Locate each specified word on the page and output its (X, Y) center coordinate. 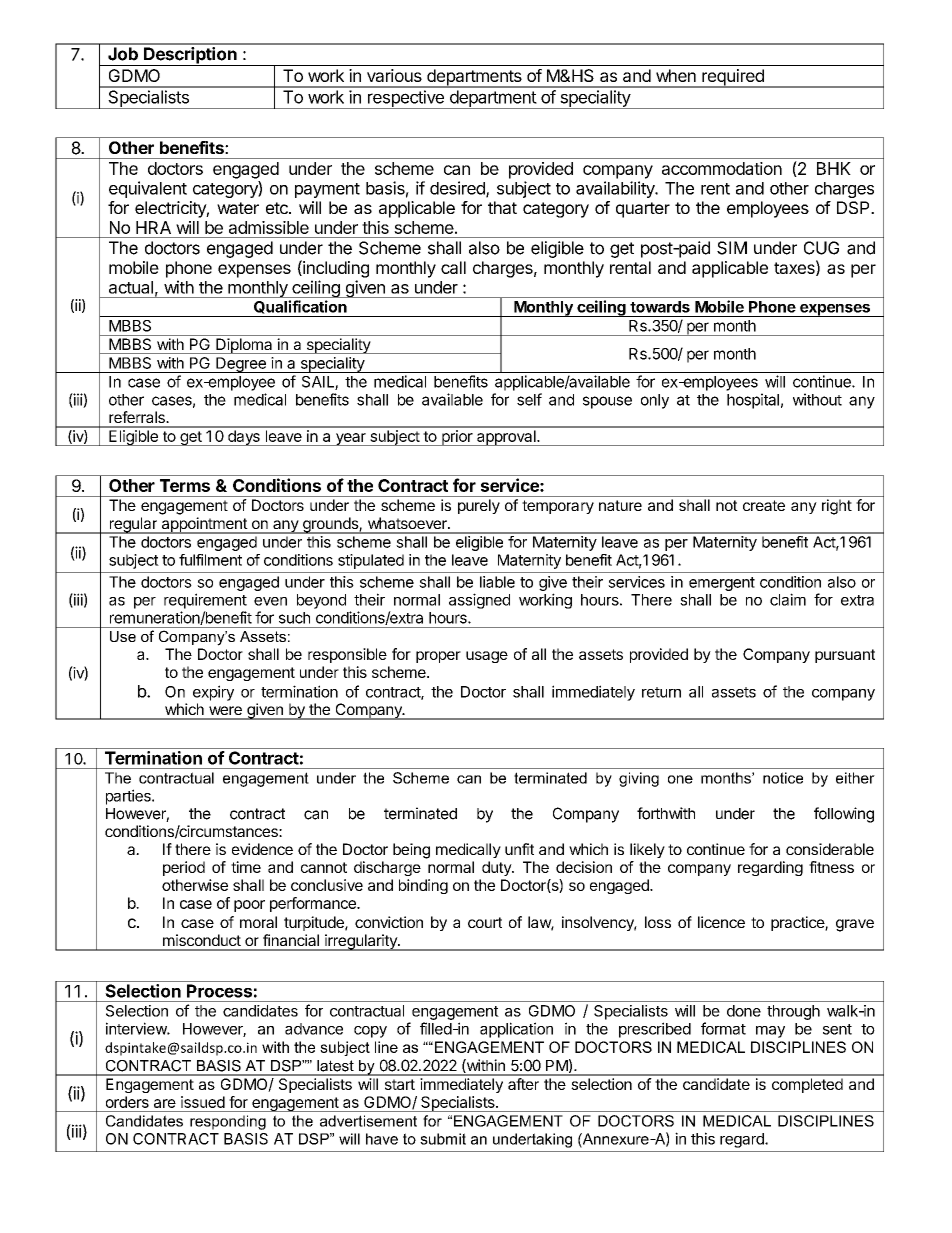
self (529, 399)
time (246, 867)
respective (405, 99)
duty (497, 868)
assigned (479, 601)
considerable (830, 849)
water (238, 208)
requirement (205, 601)
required (733, 78)
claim (788, 599)
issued (203, 1102)
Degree (241, 365)
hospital (753, 401)
